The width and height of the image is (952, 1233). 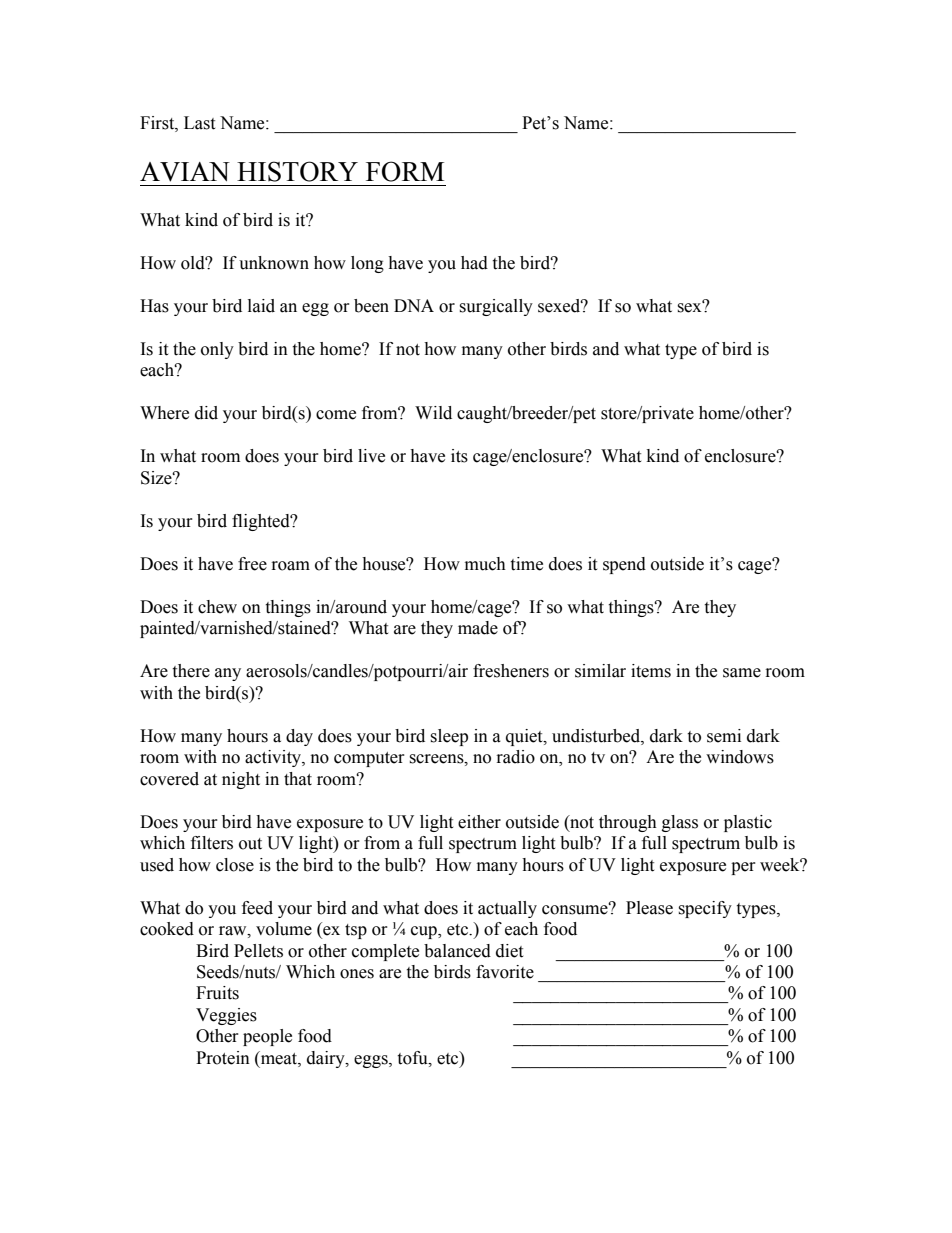 I want to click on did, so click(x=206, y=413).
